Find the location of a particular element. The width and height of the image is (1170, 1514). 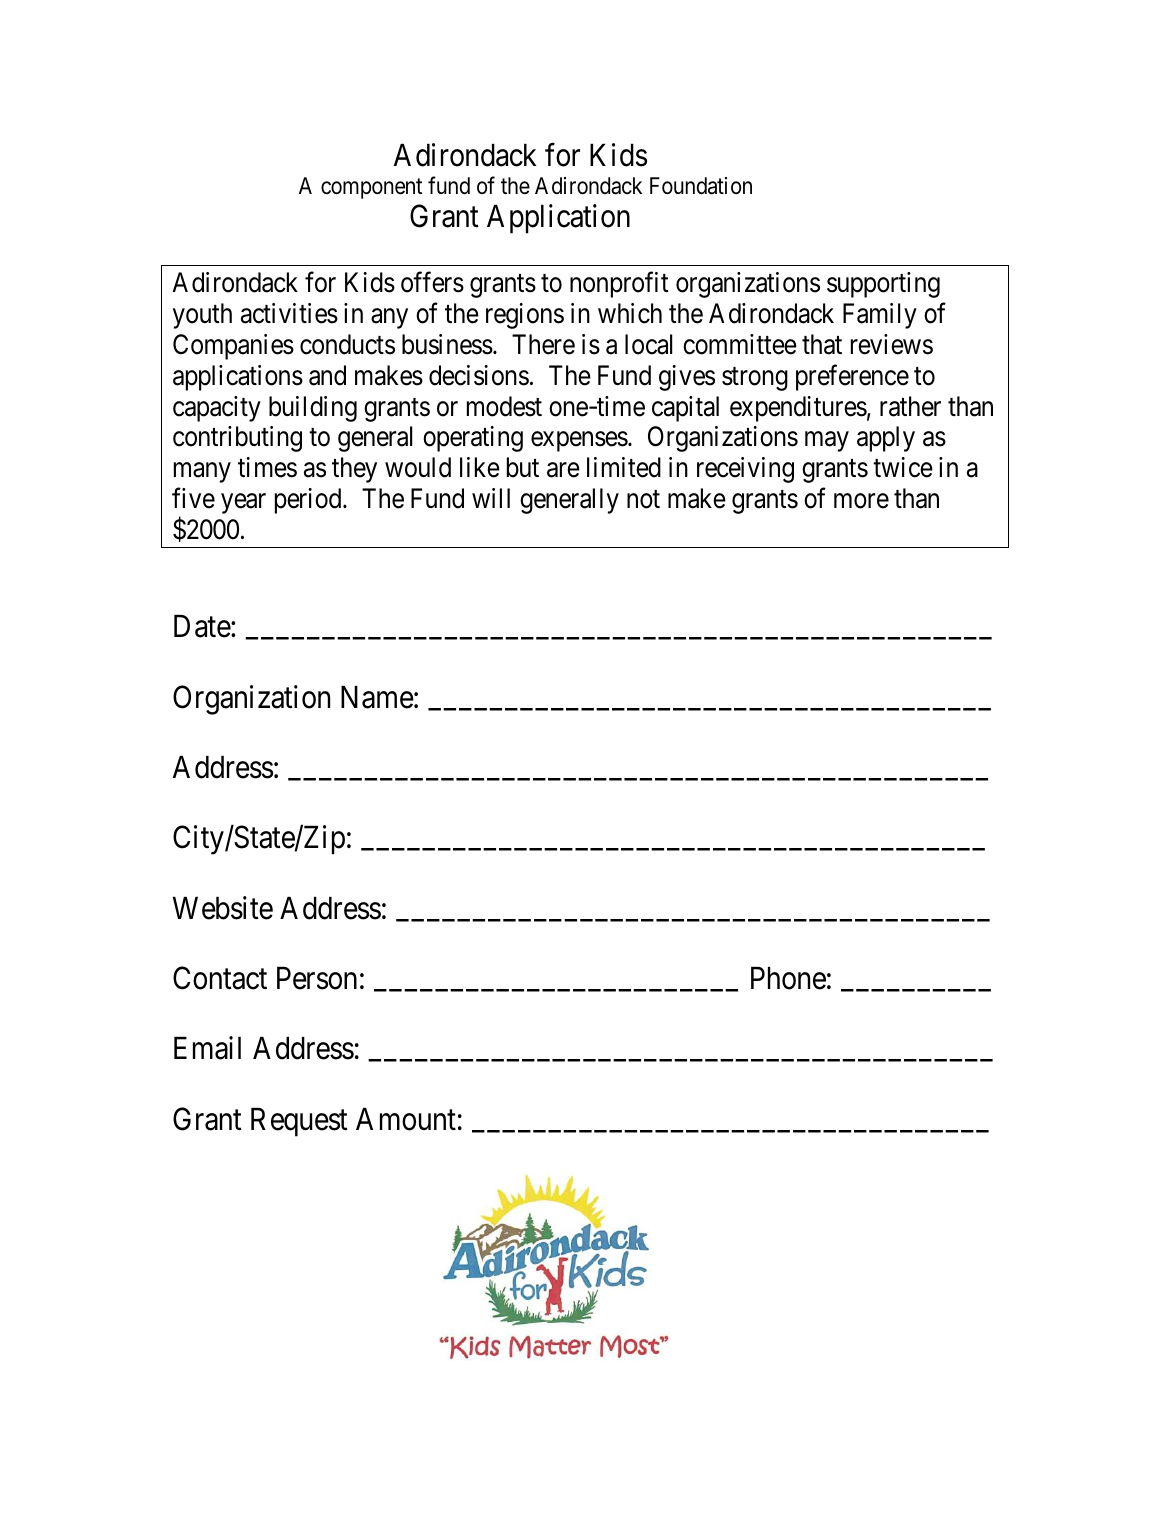

supporting is located at coordinates (883, 285).
